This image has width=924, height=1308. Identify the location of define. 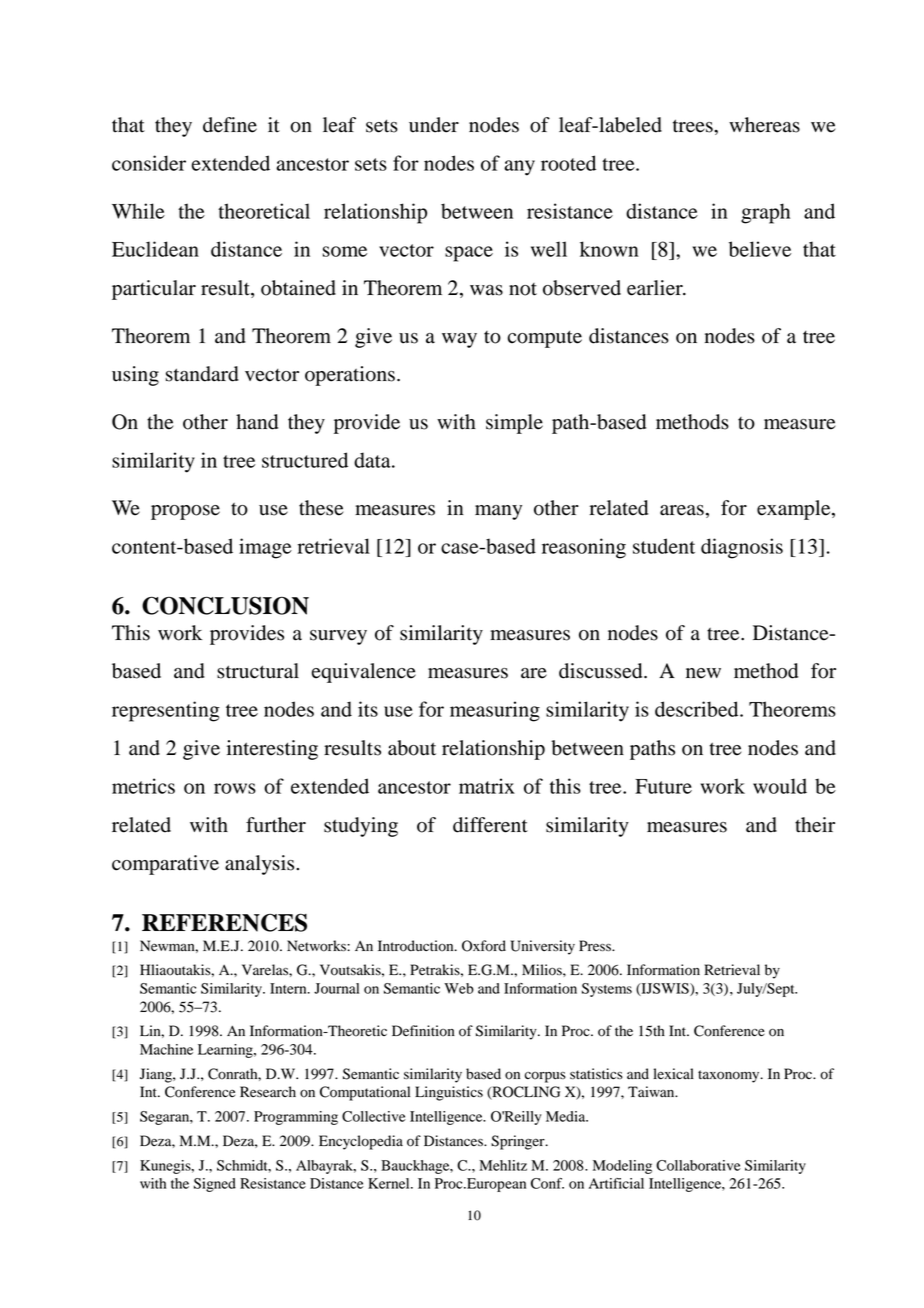
(230, 125).
